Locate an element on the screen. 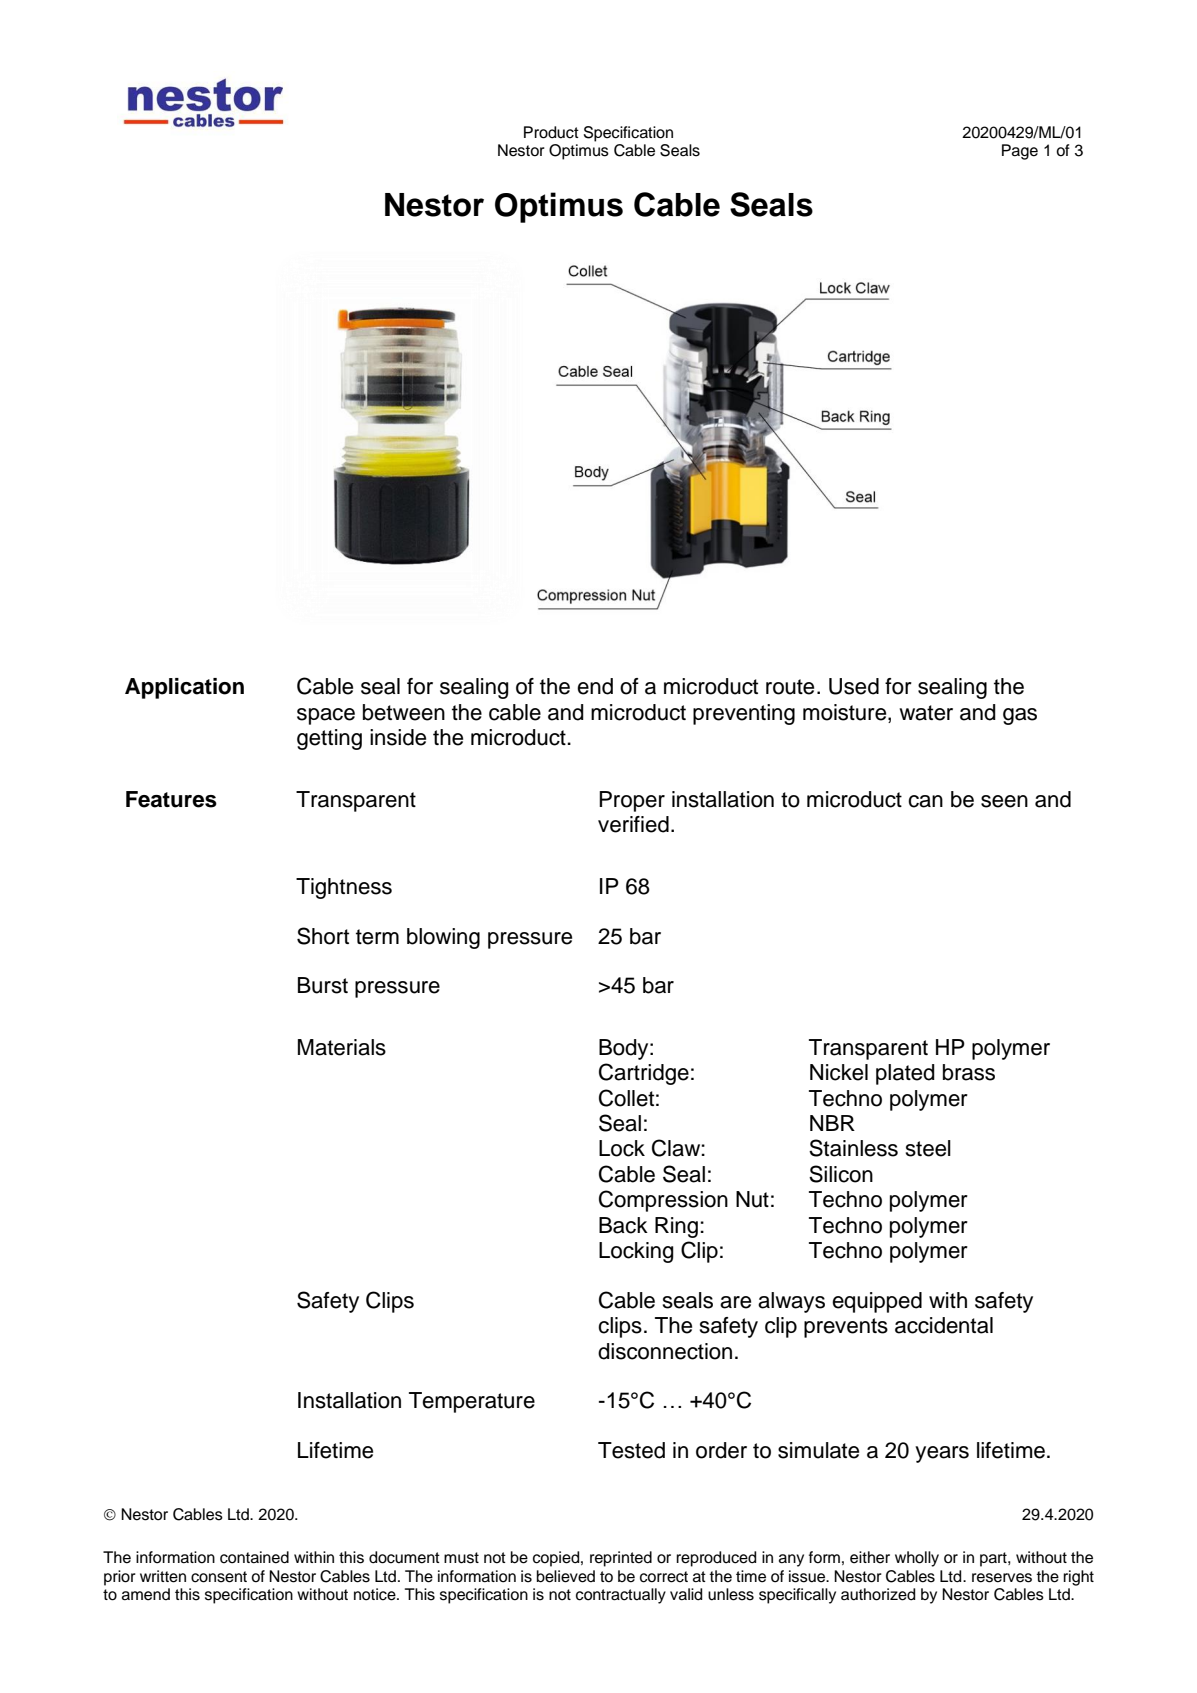 This screenshot has height=1693, width=1197. Back is located at coordinates (623, 1225).
